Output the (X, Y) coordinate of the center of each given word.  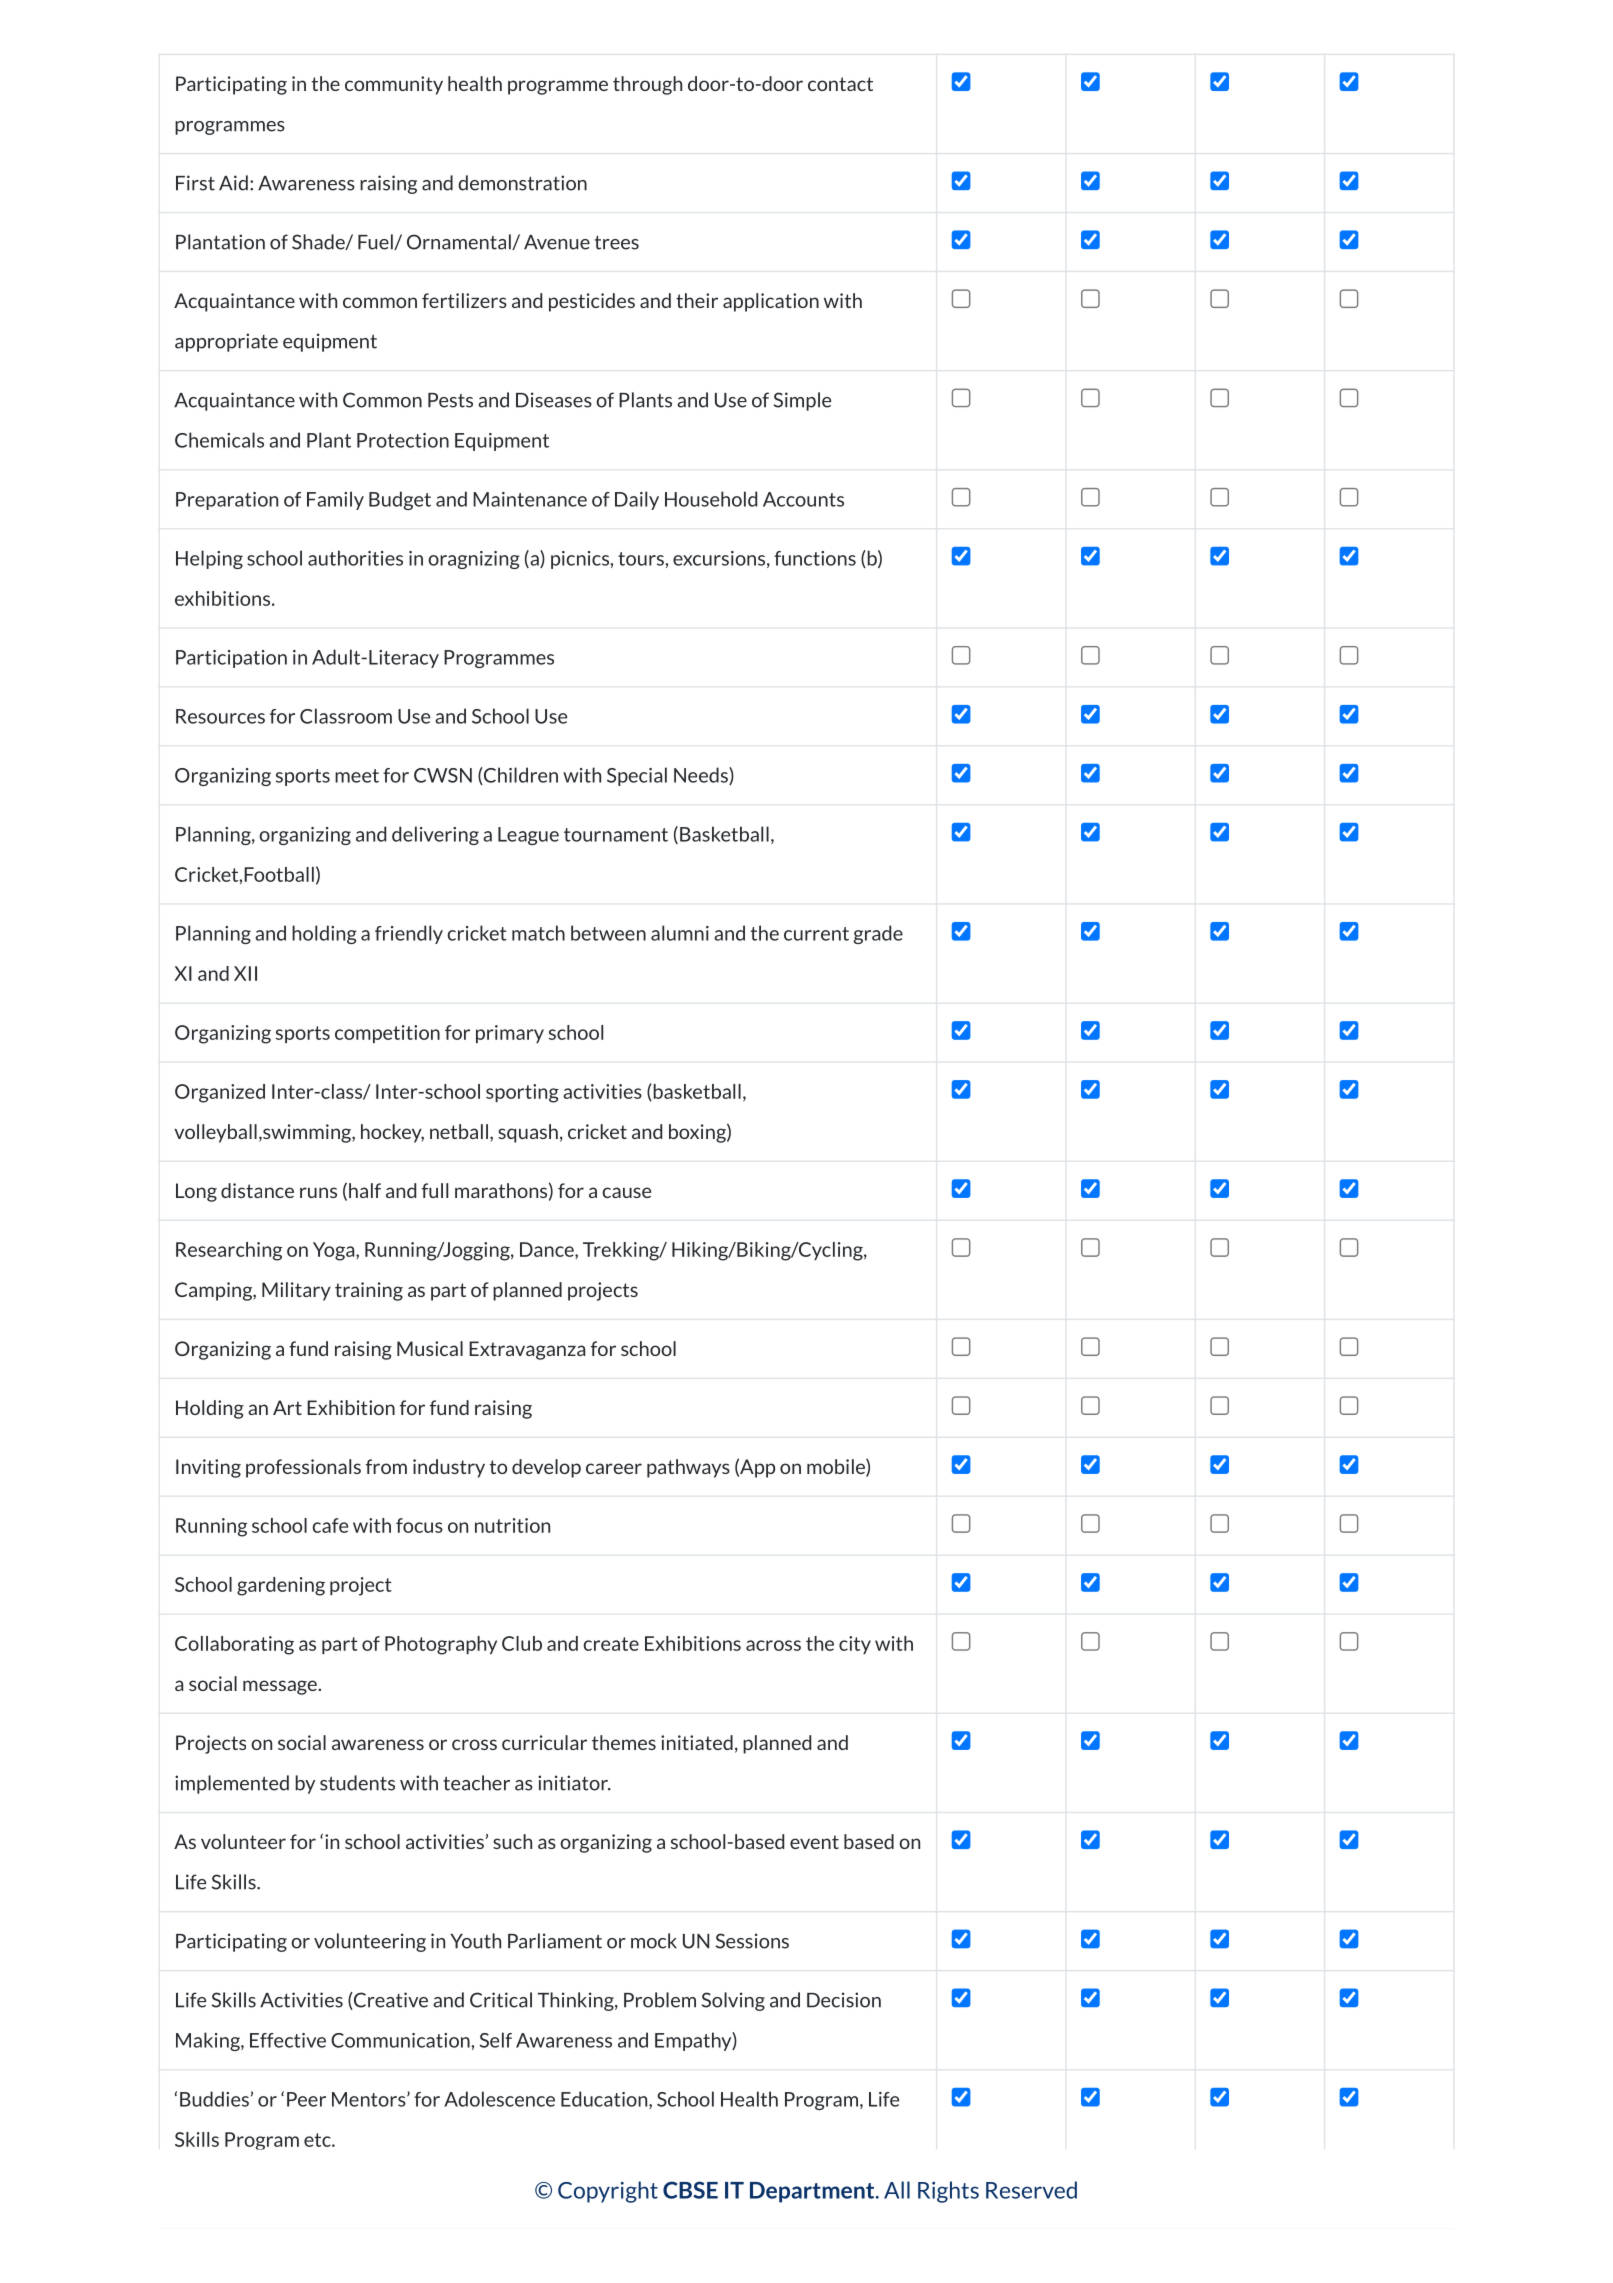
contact (840, 84)
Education (605, 2100)
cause (627, 1192)
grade (878, 934)
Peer (306, 2099)
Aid (233, 183)
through (647, 85)
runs (318, 1192)
